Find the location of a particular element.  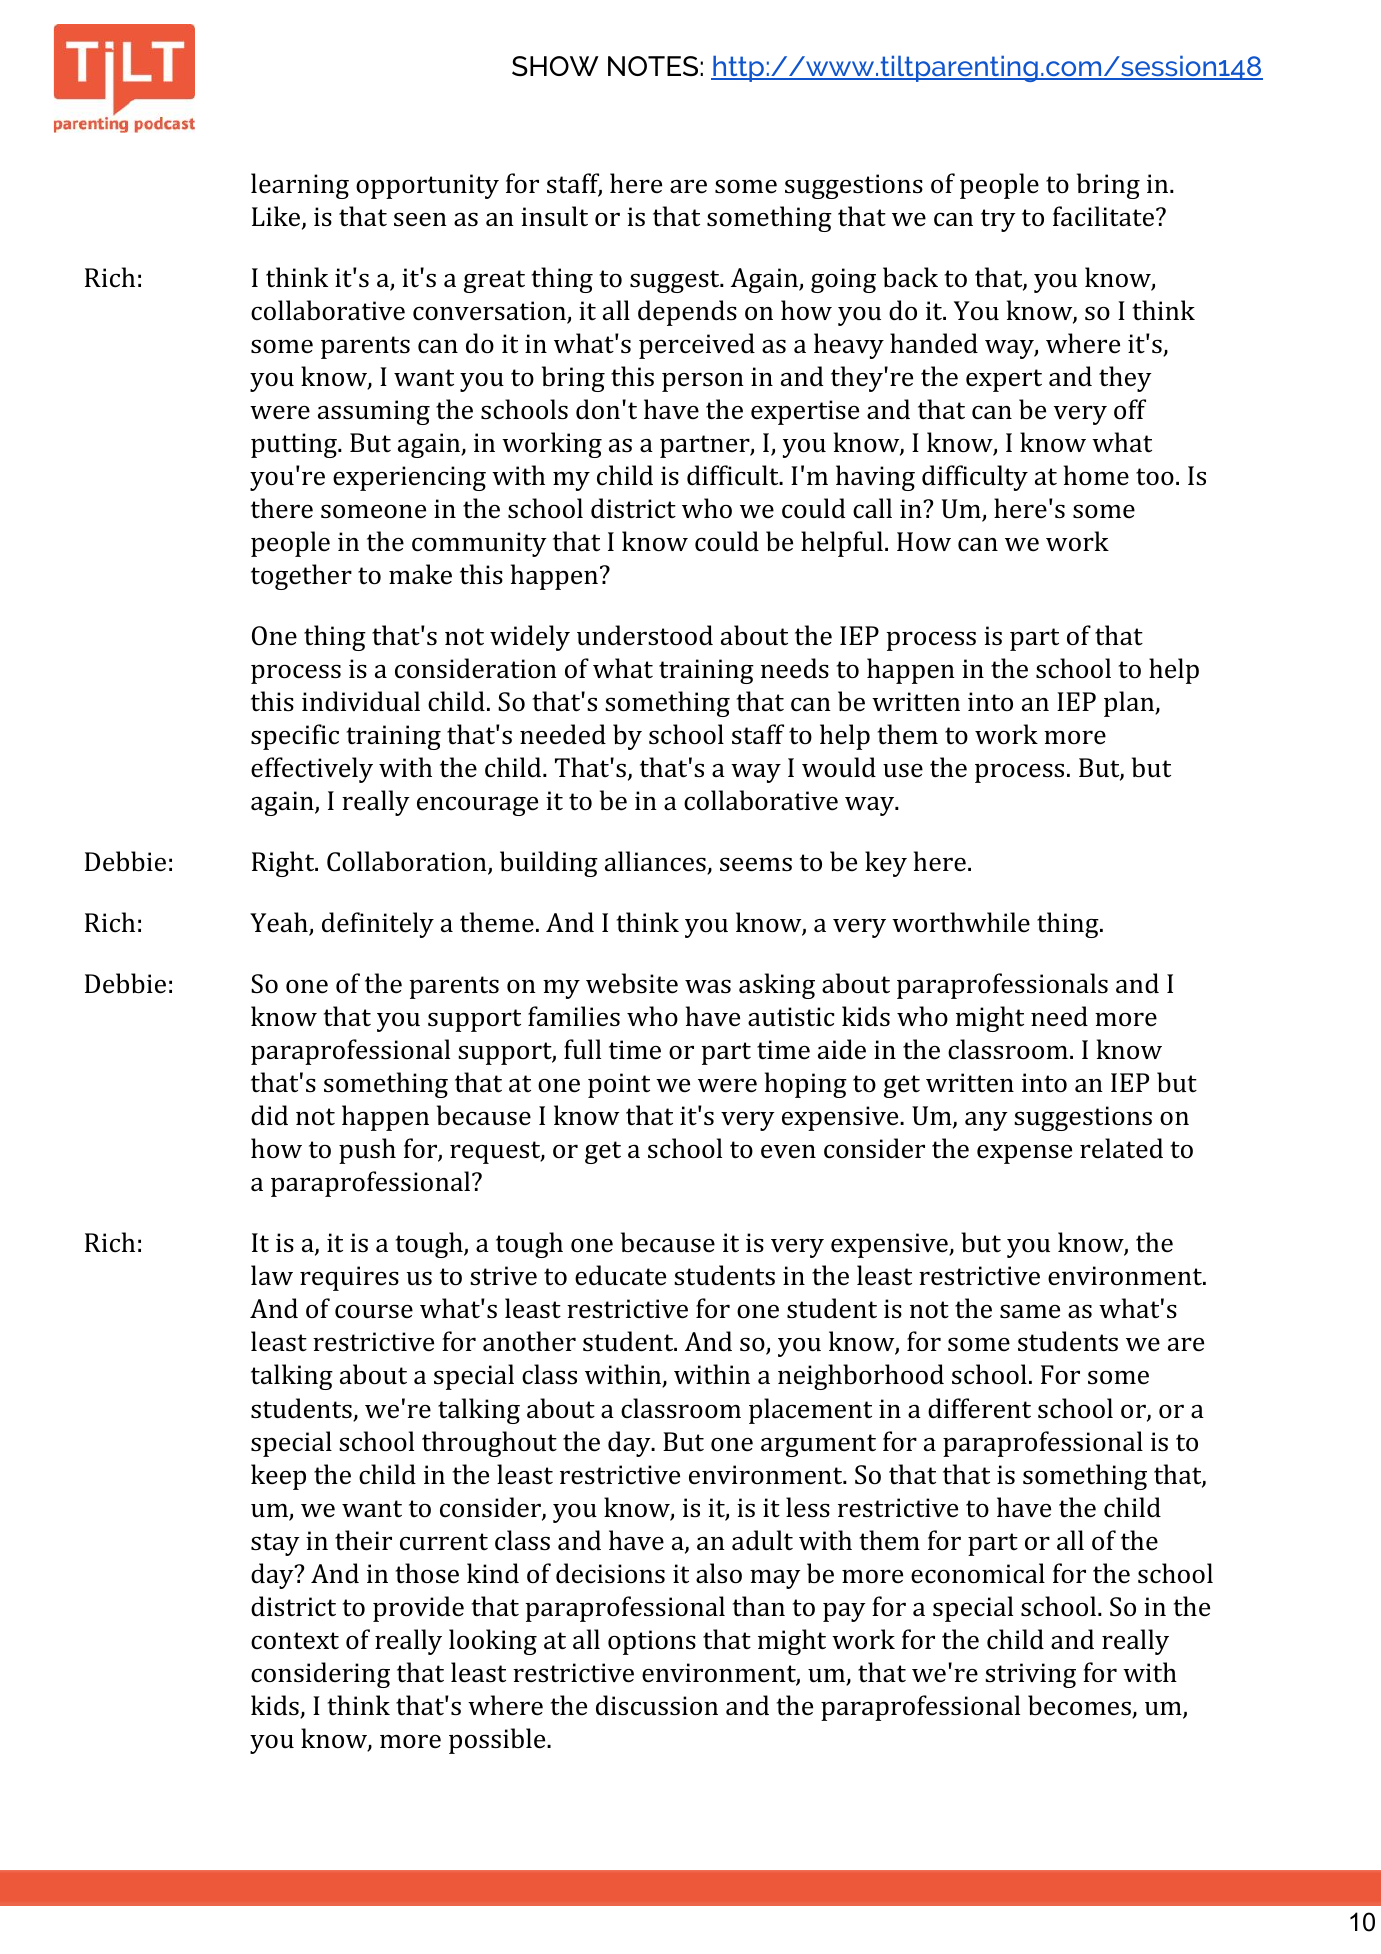

definitely is located at coordinates (378, 925).
